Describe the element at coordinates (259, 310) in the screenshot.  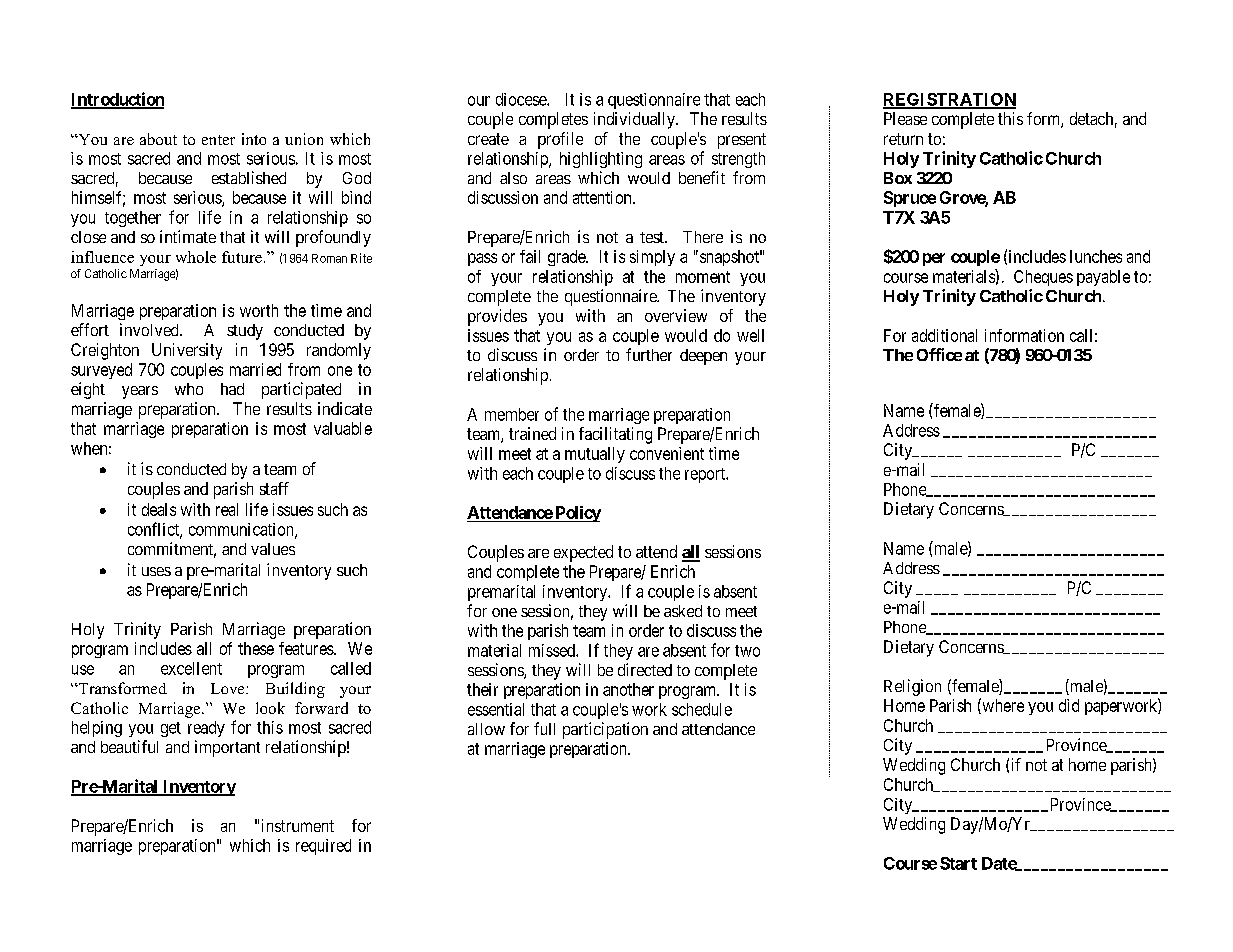
I see `worth` at that location.
